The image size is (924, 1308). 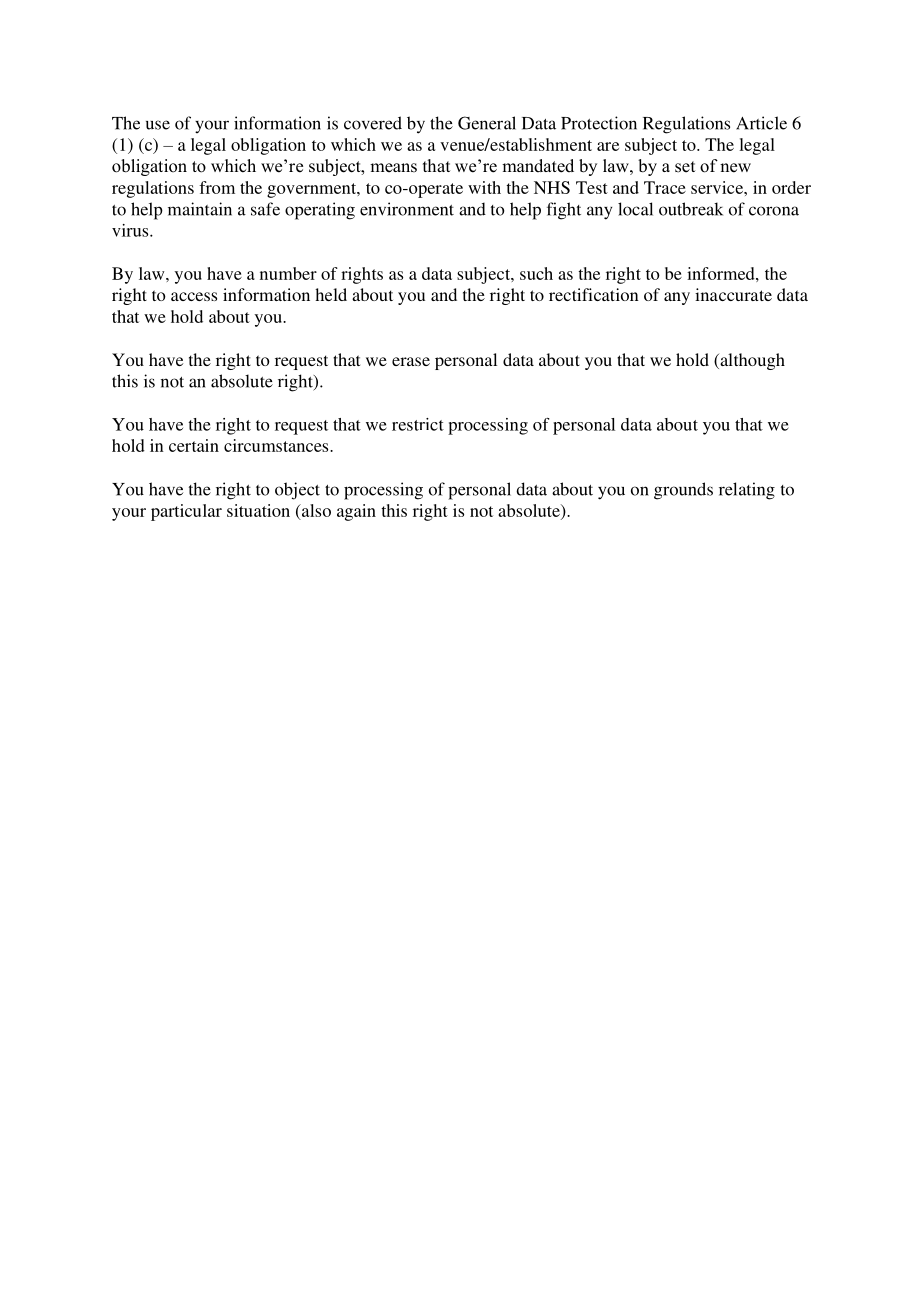 What do you see at coordinates (194, 296) in the page?
I see `access` at bounding box center [194, 296].
